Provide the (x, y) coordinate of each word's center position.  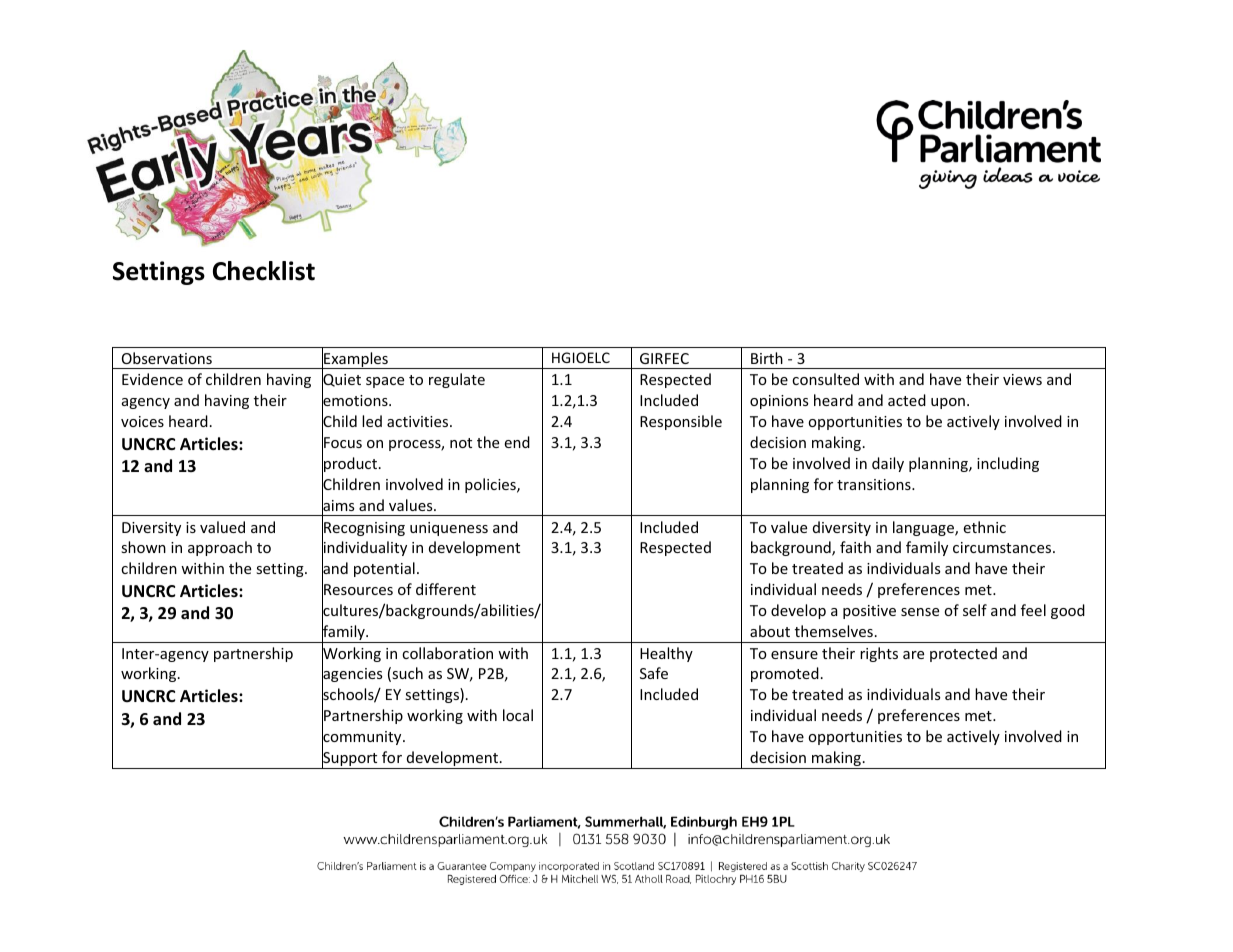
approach (220, 548)
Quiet (341, 381)
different (446, 589)
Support (350, 759)
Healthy (666, 654)
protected (963, 654)
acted (907, 400)
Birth (767, 358)
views (1022, 379)
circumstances (1003, 547)
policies (491, 485)
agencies (352, 675)
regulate (457, 380)
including (1008, 464)
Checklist (264, 271)
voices (142, 421)
